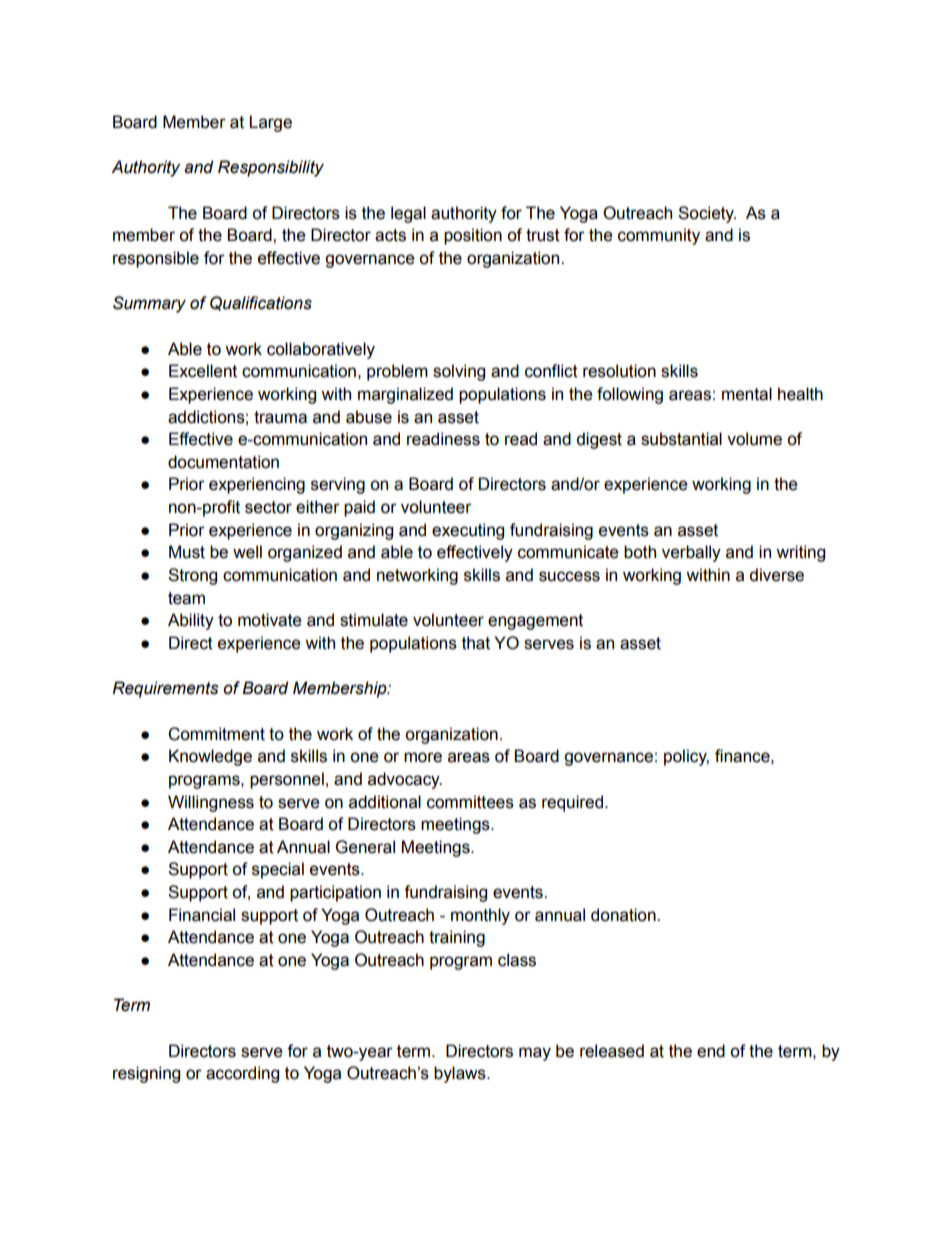 This document has height=1233, width=952. I want to click on bylaws, so click(461, 1074).
